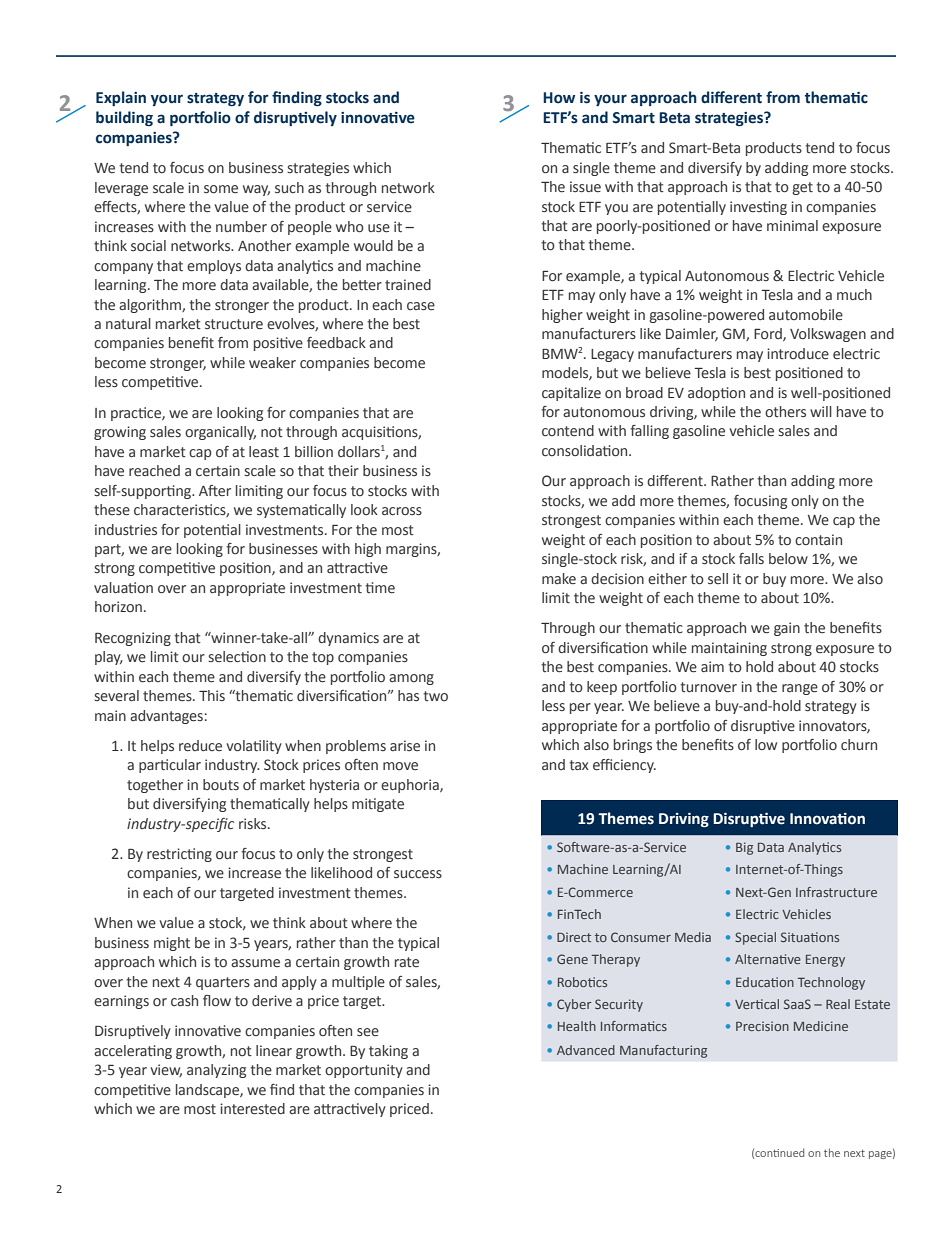 The height and width of the image is (1233, 952). Describe the element at coordinates (411, 786) in the image. I see `euphoria` at that location.
